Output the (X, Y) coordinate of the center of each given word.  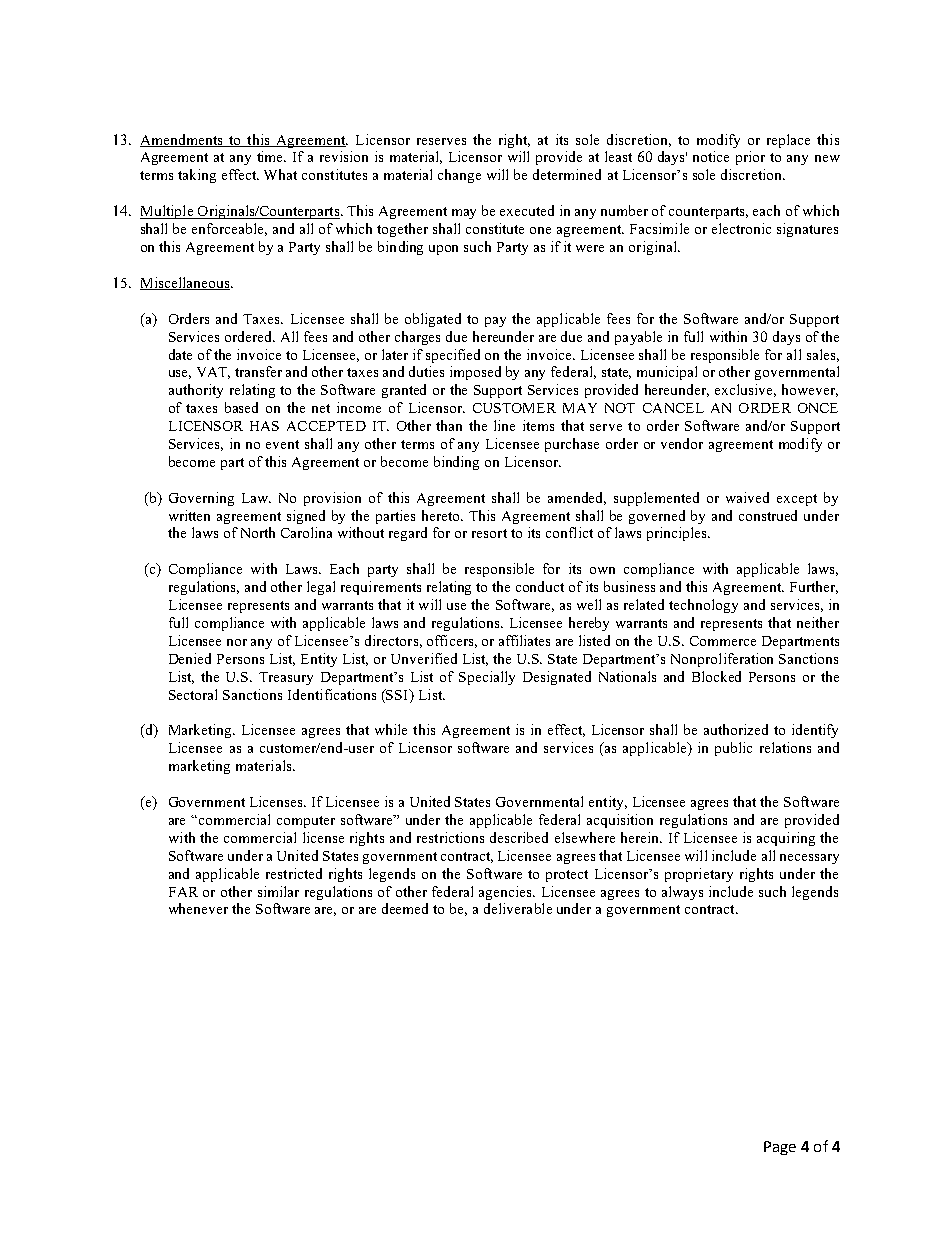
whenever (198, 908)
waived (747, 497)
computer (306, 822)
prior (750, 158)
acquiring (786, 839)
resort (489, 533)
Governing (201, 499)
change (459, 176)
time (271, 156)
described (519, 837)
